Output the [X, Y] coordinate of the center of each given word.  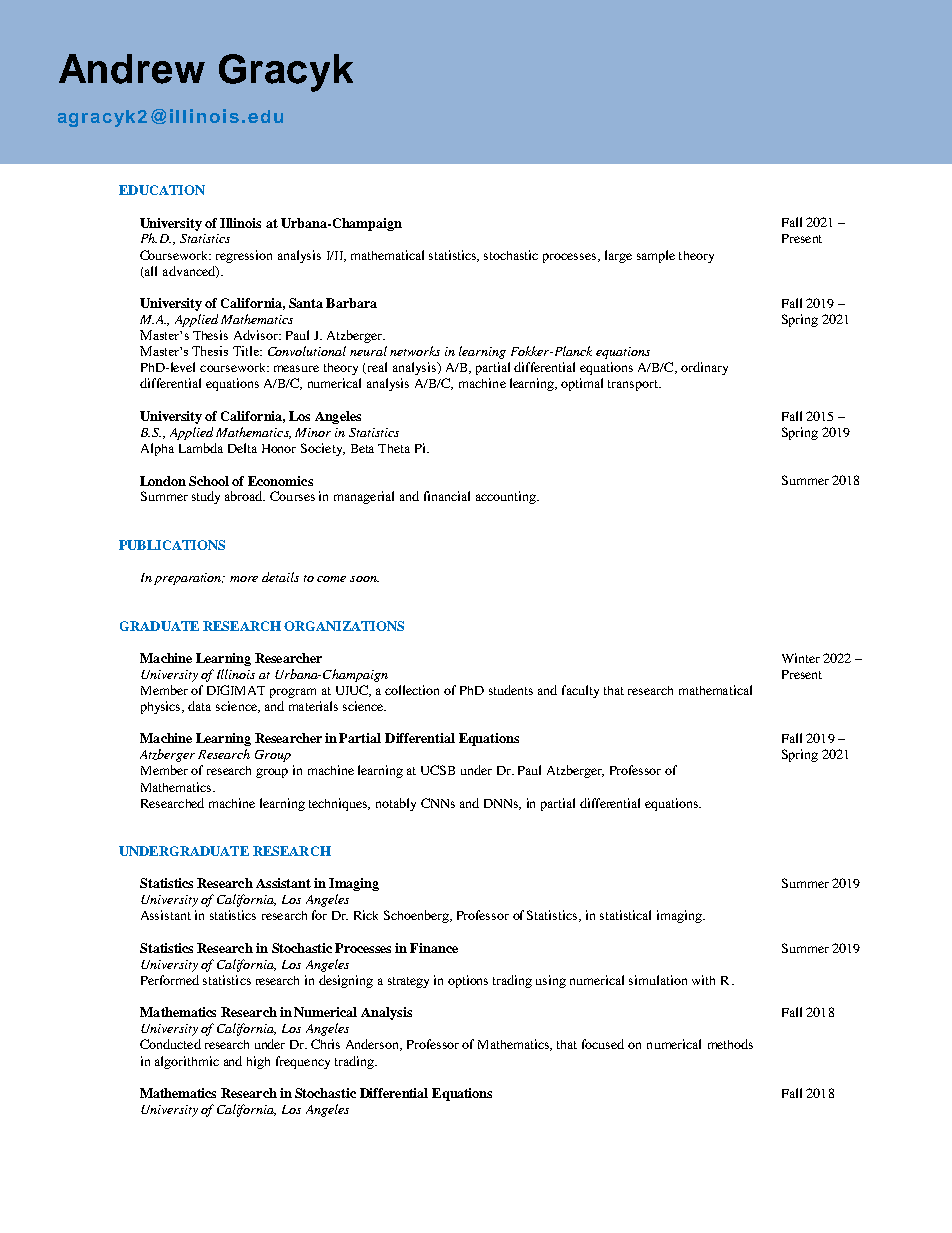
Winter [801, 658]
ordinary [704, 368]
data [199, 706]
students [511, 690]
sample [656, 256]
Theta [394, 448]
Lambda [201, 448]
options [468, 981]
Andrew [132, 69]
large [618, 256]
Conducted [170, 1044]
